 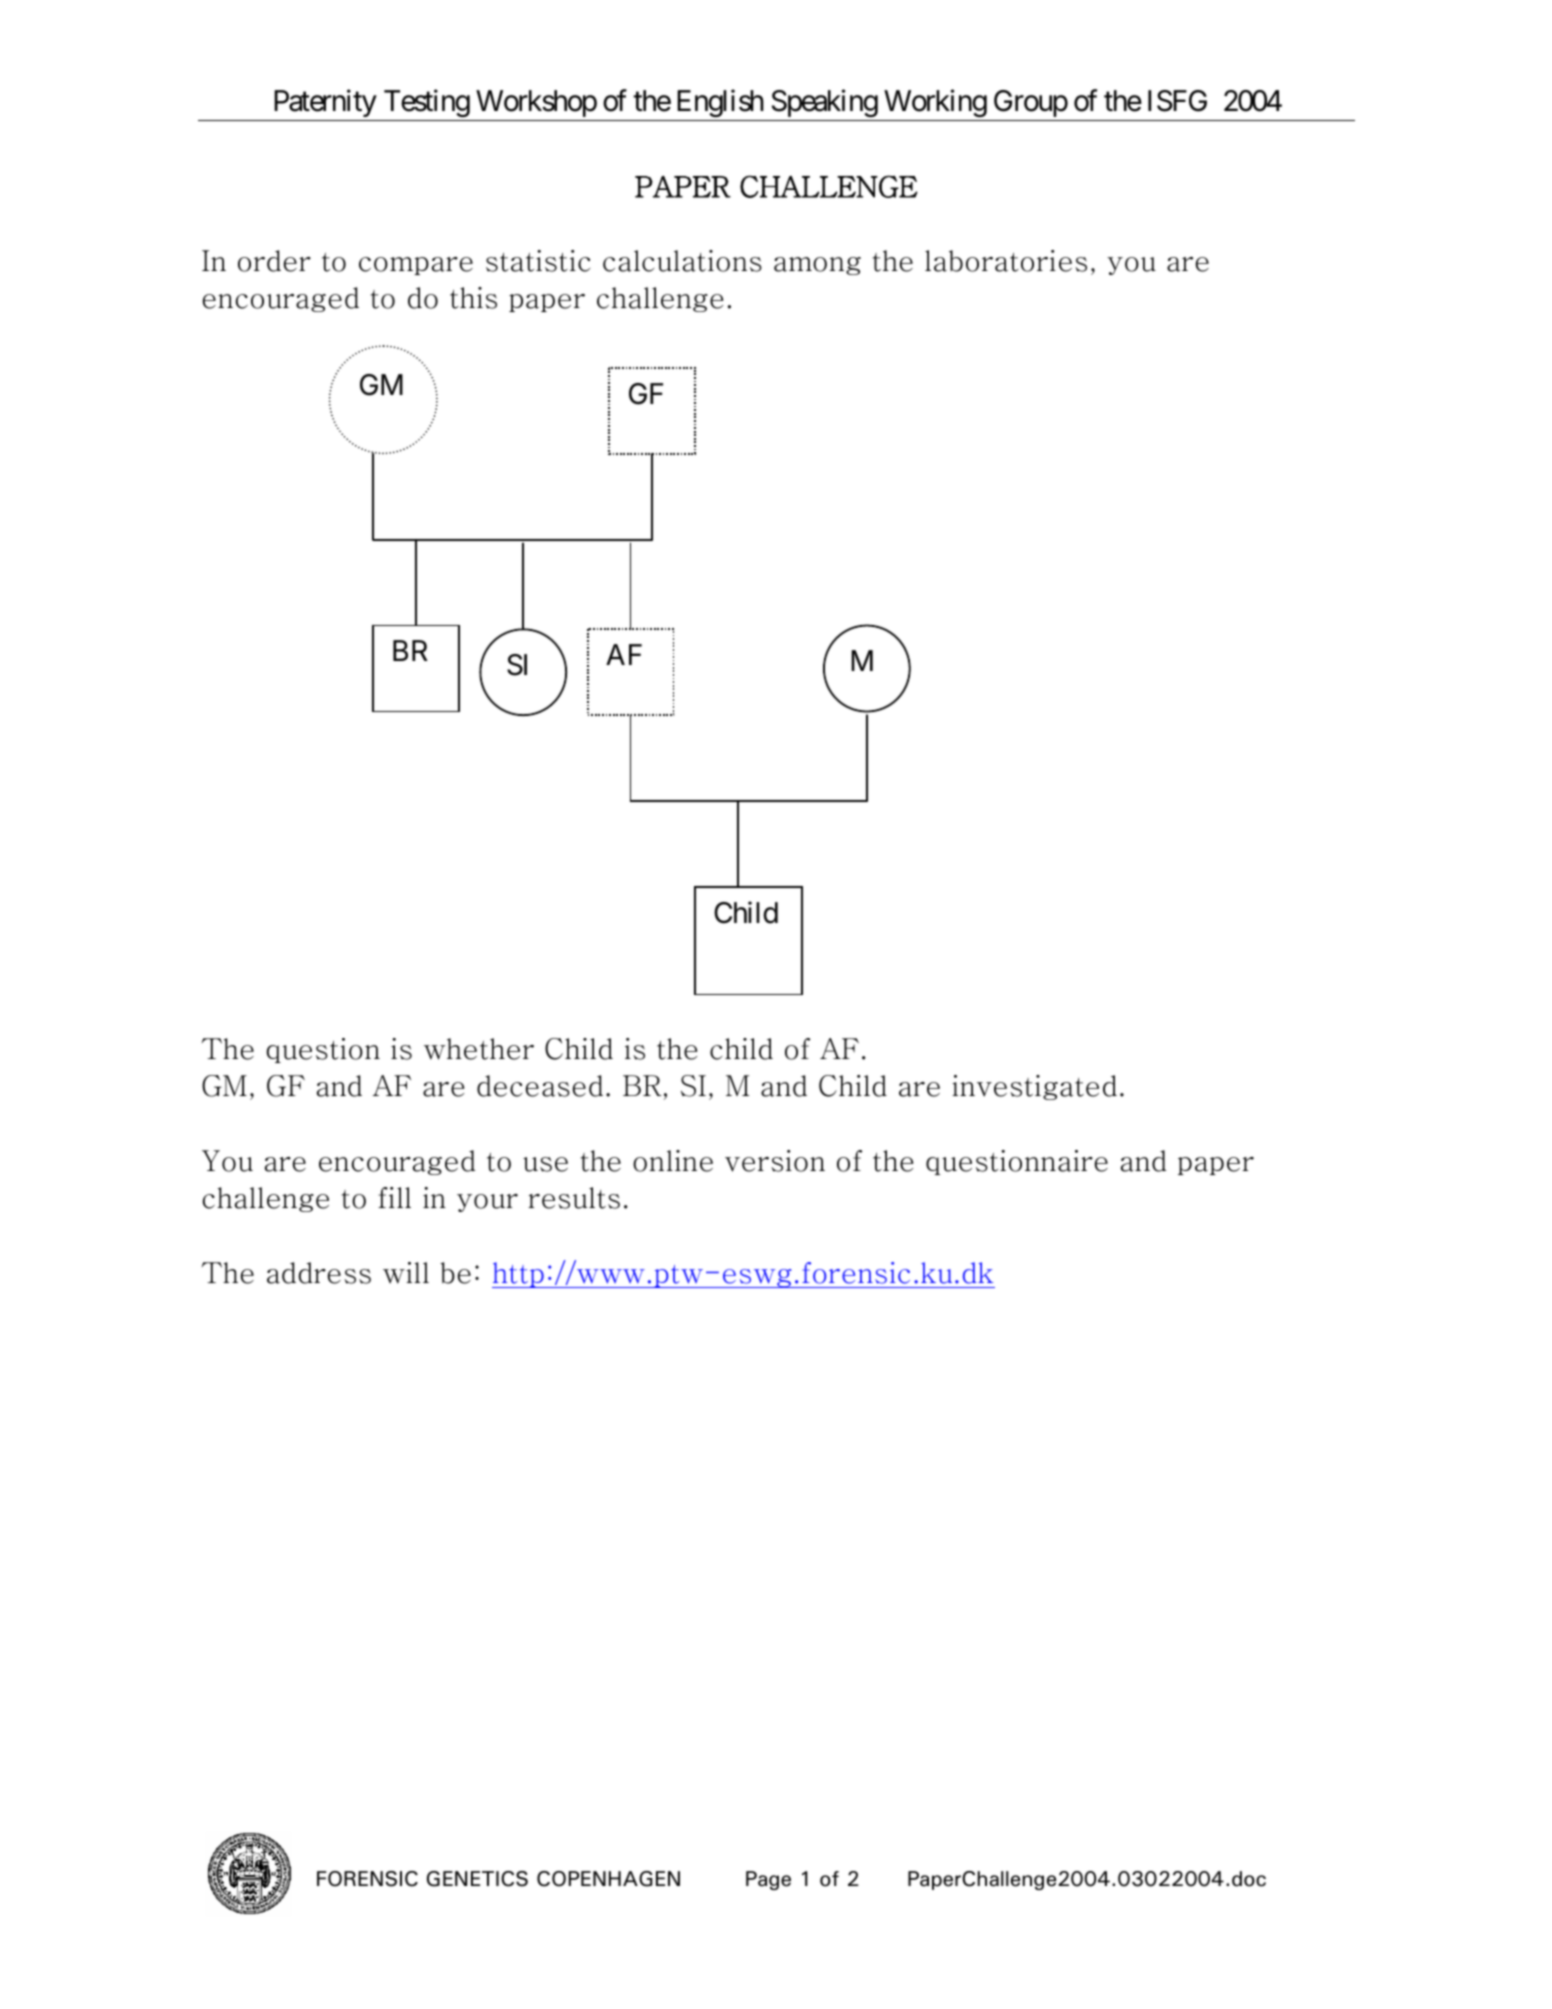 I want to click on will, so click(x=406, y=1273).
